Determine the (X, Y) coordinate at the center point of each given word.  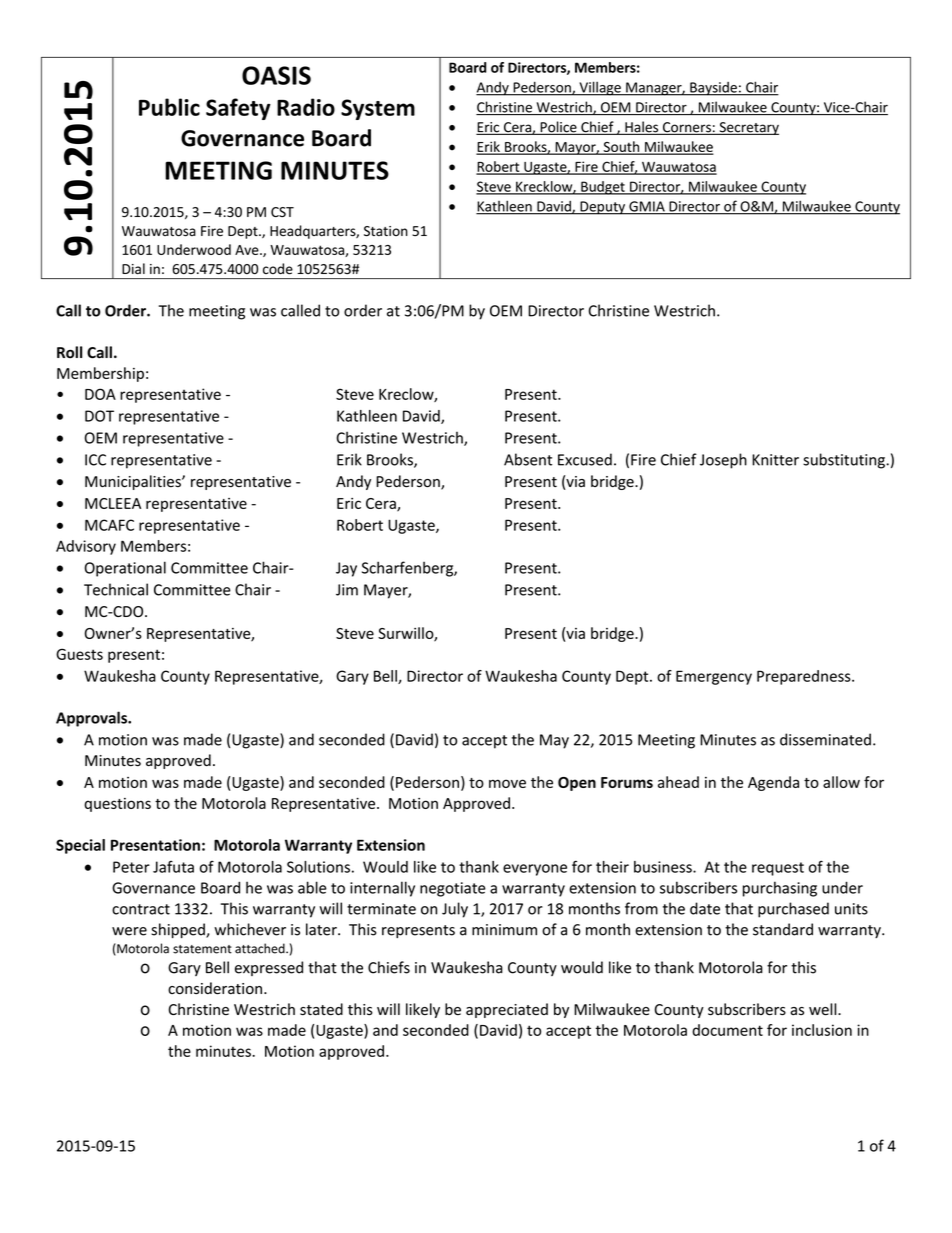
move (507, 783)
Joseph (723, 461)
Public (169, 107)
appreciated (507, 1010)
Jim (347, 590)
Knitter (775, 460)
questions (117, 805)
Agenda (773, 783)
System (378, 109)
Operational (125, 569)
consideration (215, 988)
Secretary (748, 128)
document (727, 1030)
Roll (70, 352)
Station (386, 231)
